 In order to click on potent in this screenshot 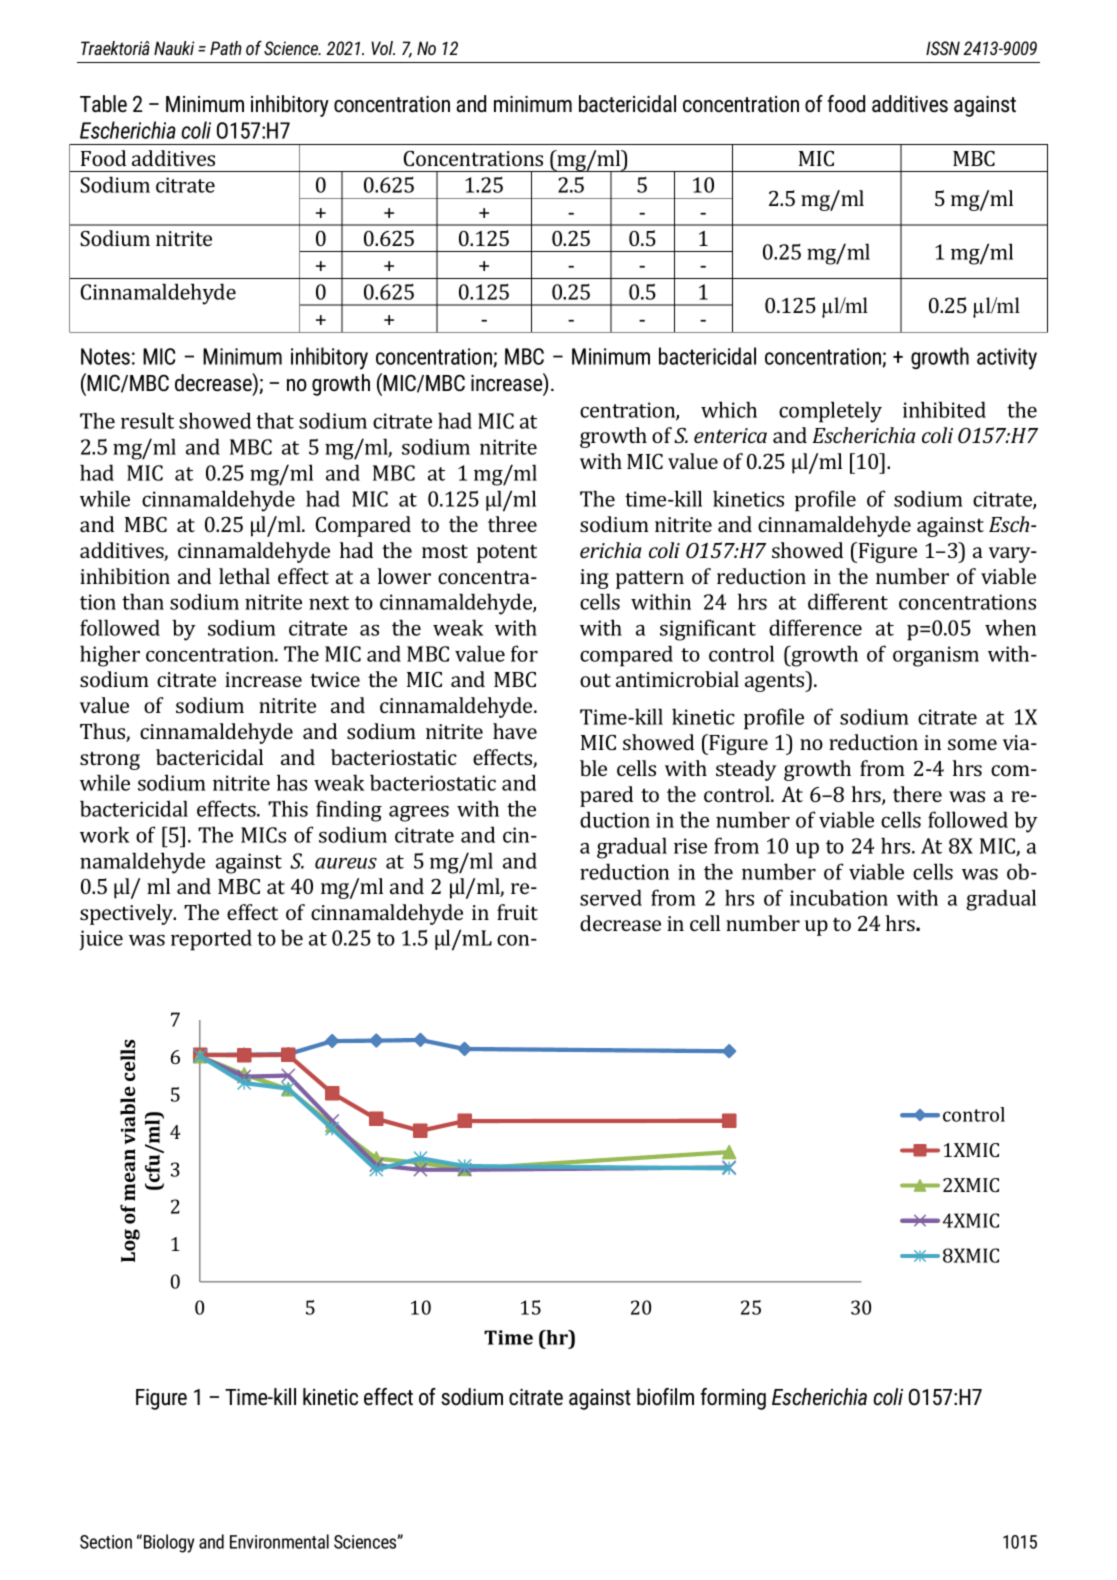, I will do `click(507, 553)`.
